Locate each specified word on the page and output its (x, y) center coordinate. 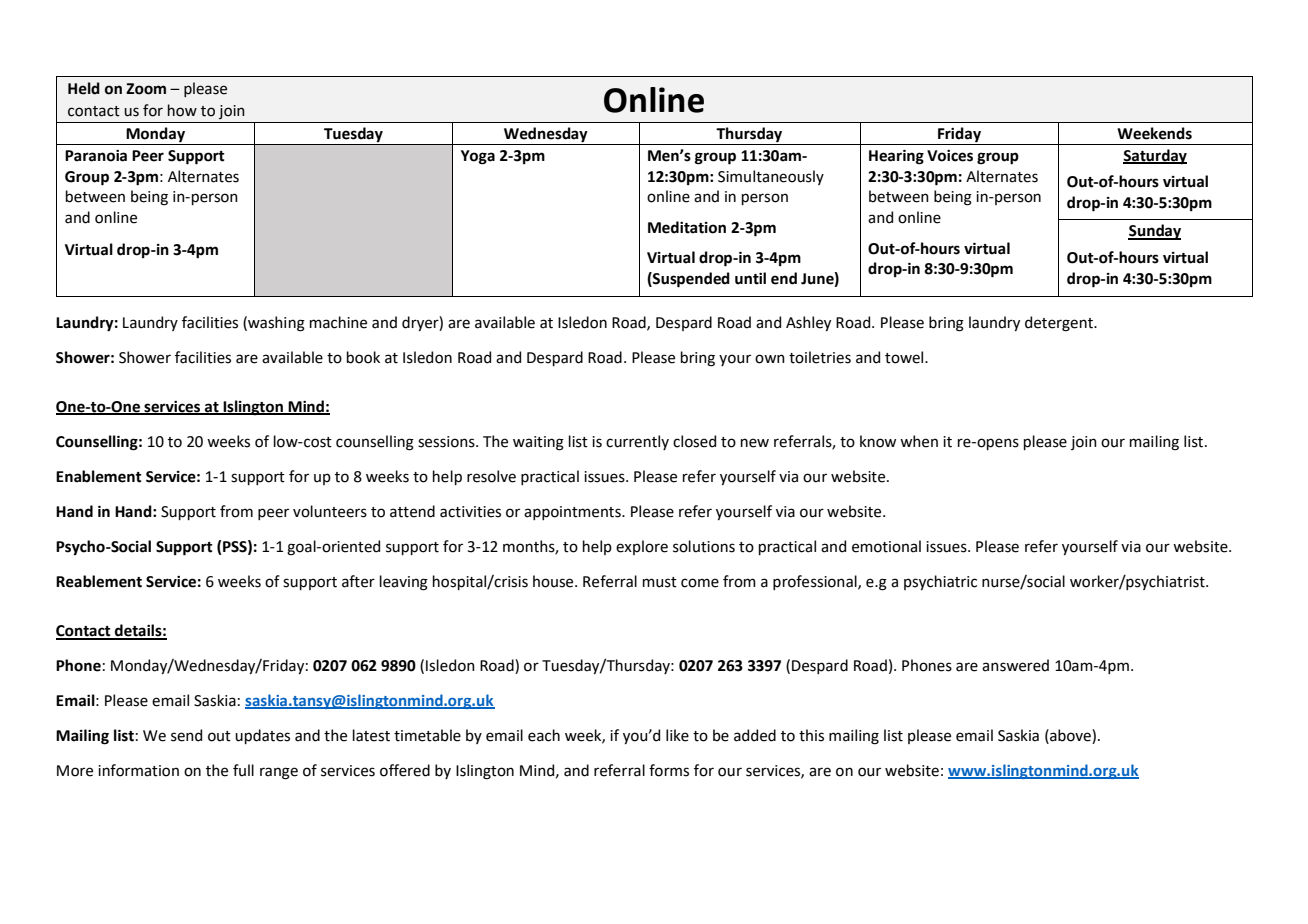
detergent (1060, 324)
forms (669, 770)
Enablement (99, 476)
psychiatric (940, 582)
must (660, 582)
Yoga (478, 157)
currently (637, 442)
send (186, 735)
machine (338, 322)
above (1070, 735)
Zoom (146, 89)
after (358, 581)
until (750, 278)
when (919, 441)
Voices (950, 156)
